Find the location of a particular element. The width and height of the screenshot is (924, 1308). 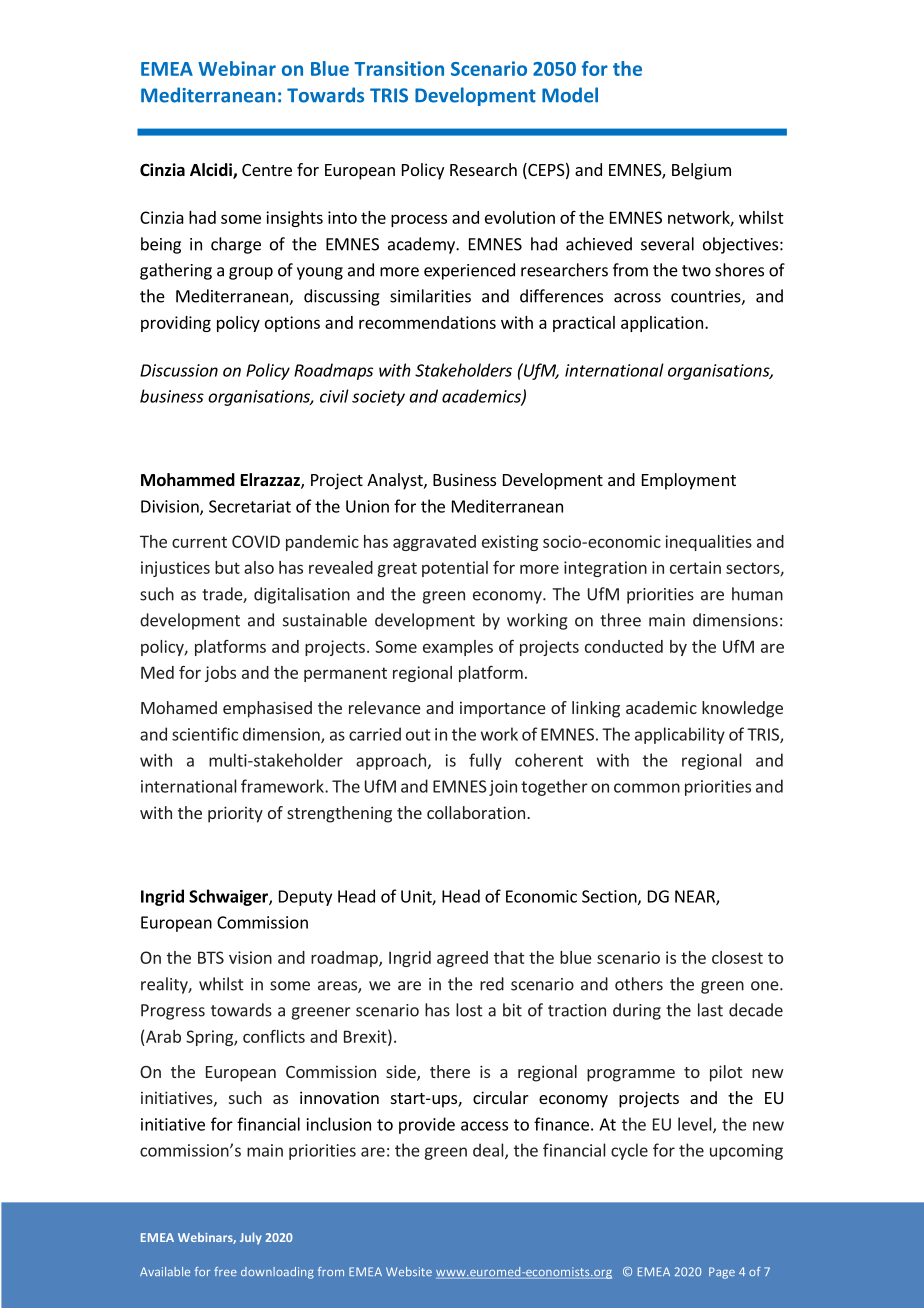

priority is located at coordinates (235, 814).
